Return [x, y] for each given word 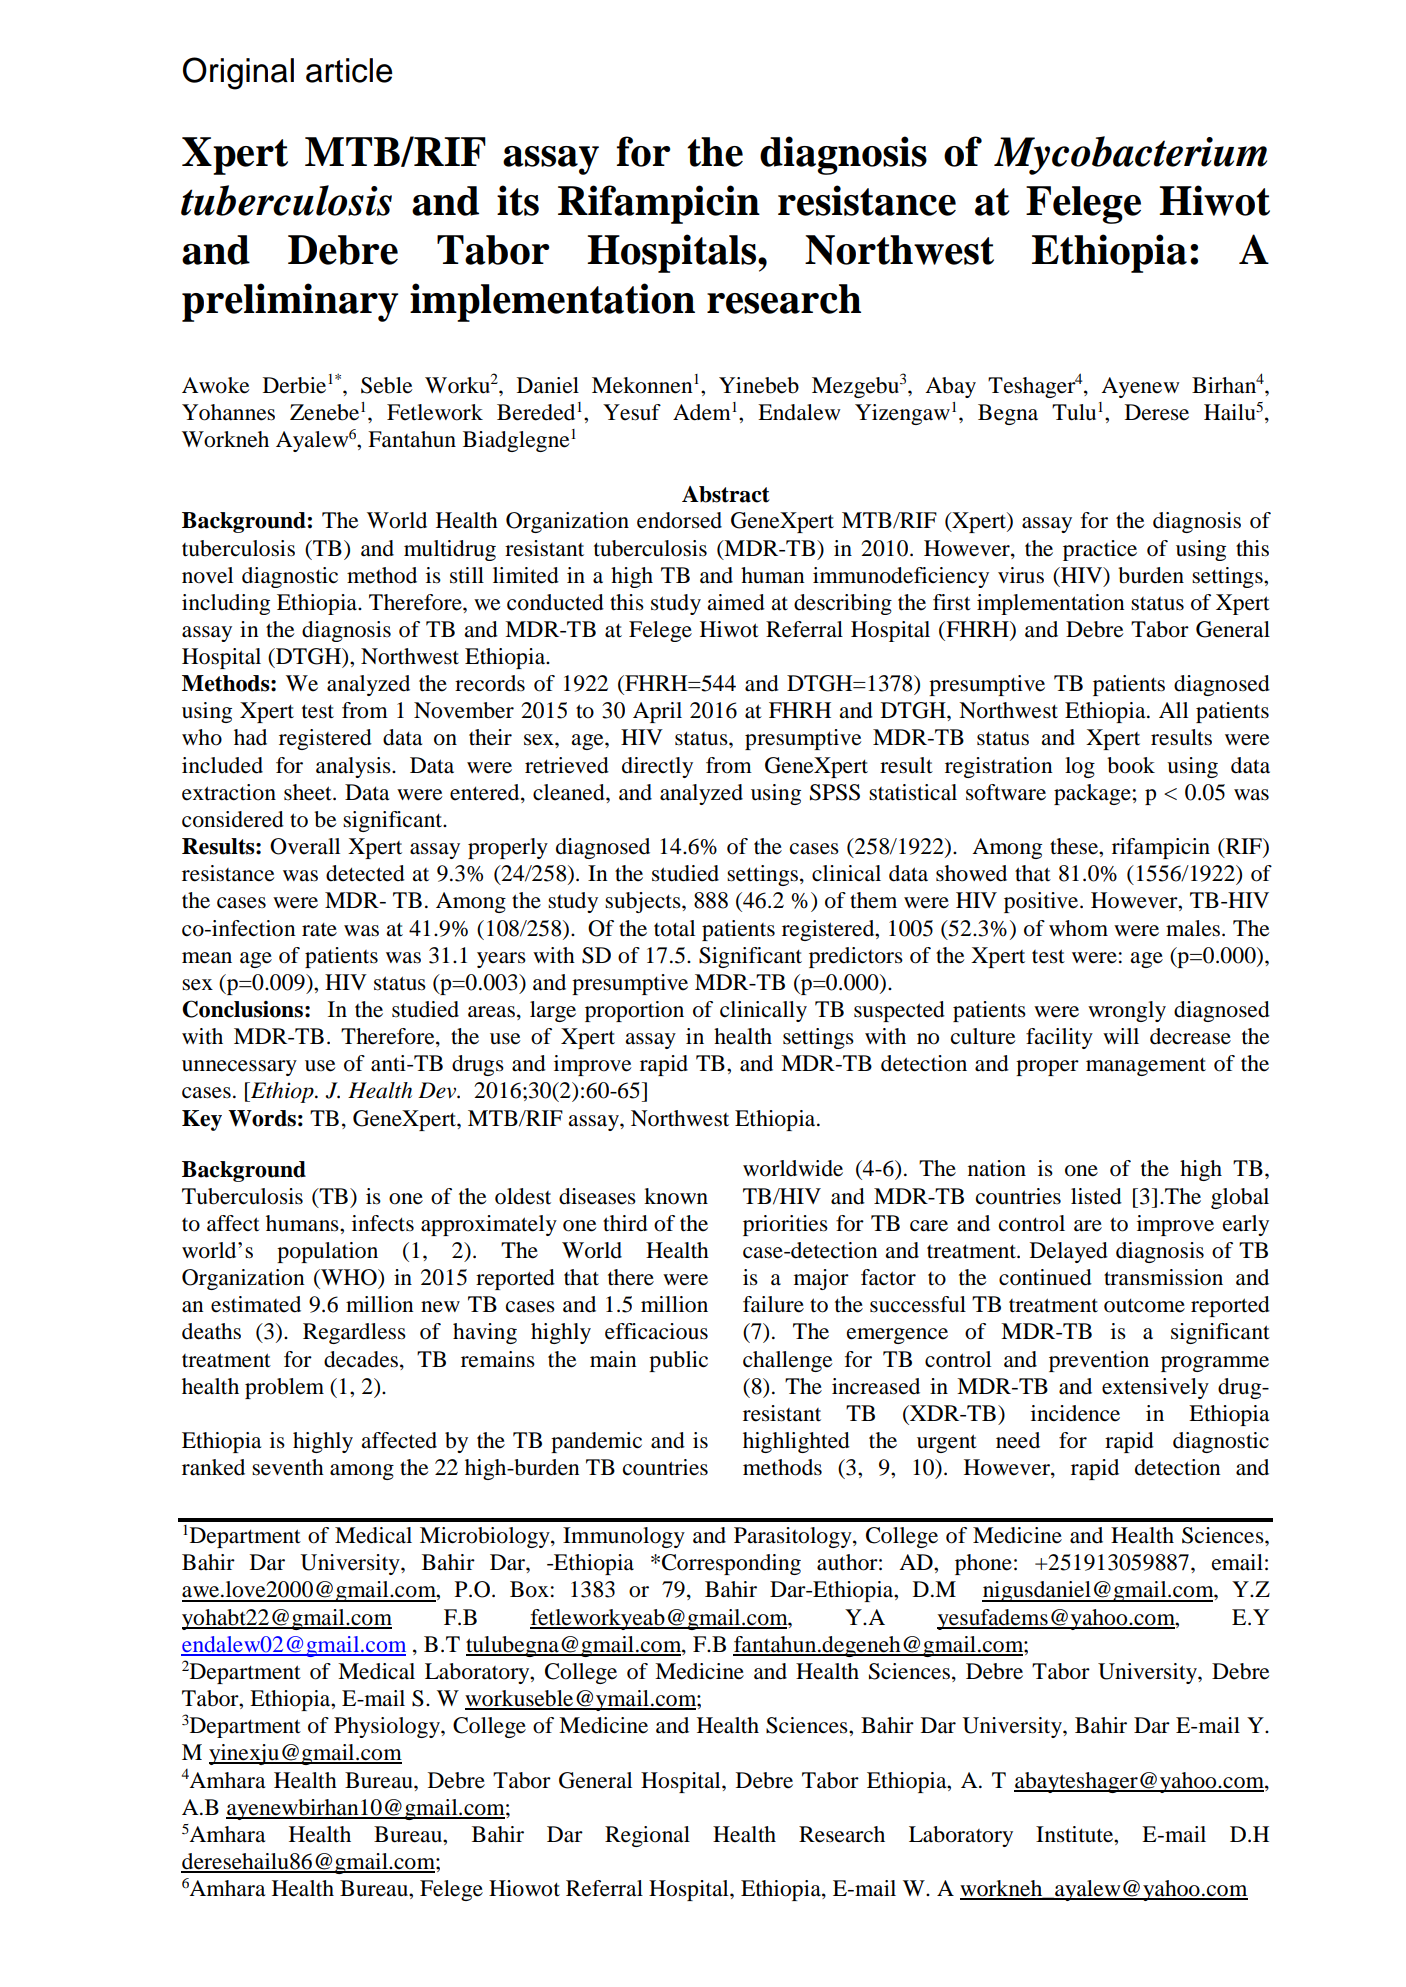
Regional [647, 1836]
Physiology [388, 1727]
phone [983, 1564]
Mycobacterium [1130, 155]
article [349, 70]
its [518, 200]
